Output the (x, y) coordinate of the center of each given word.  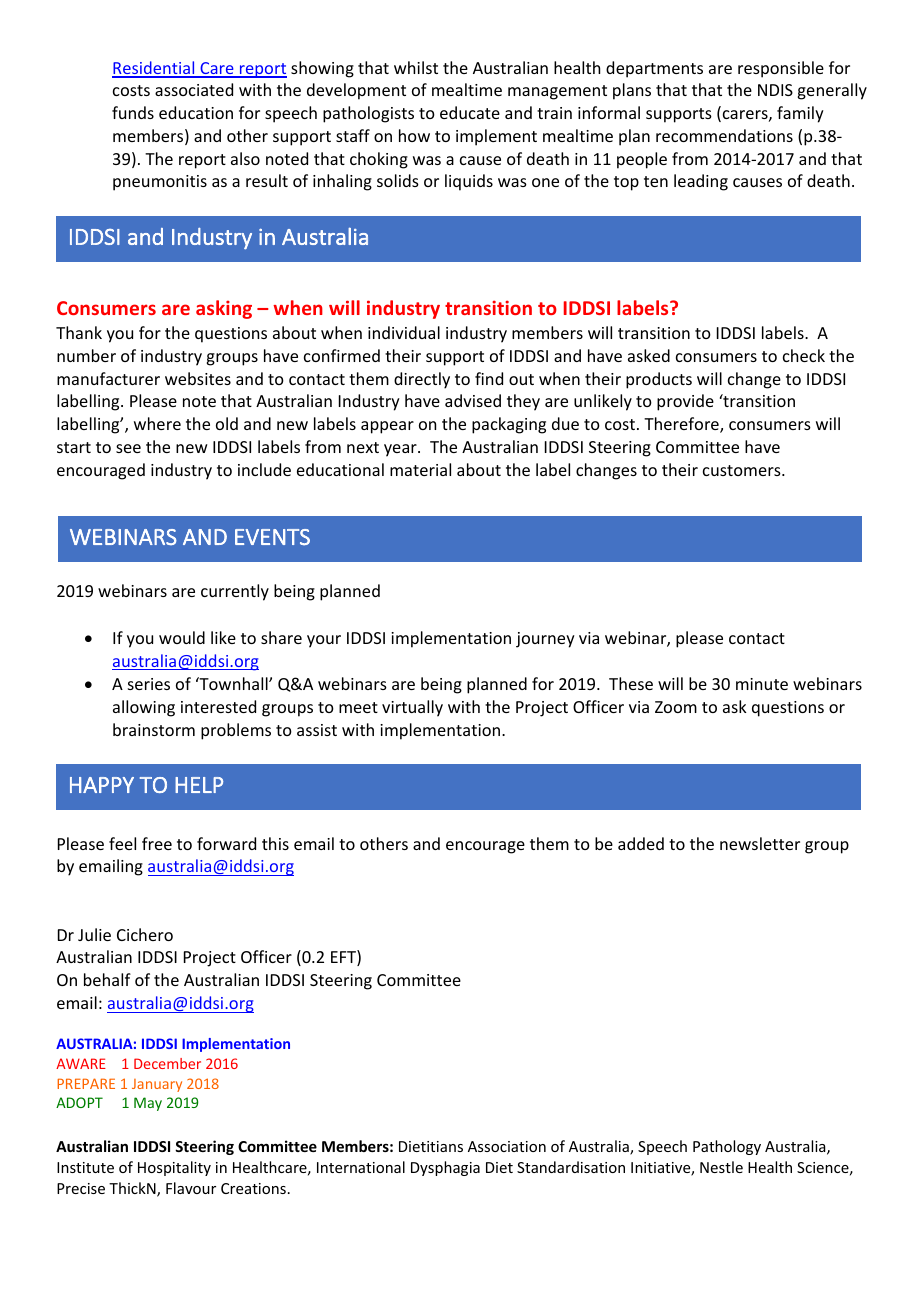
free (157, 843)
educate (470, 112)
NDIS (775, 90)
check (804, 355)
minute (762, 684)
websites (198, 378)
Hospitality (174, 1168)
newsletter (760, 843)
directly (422, 380)
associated (194, 89)
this (275, 843)
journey (545, 640)
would (182, 637)
